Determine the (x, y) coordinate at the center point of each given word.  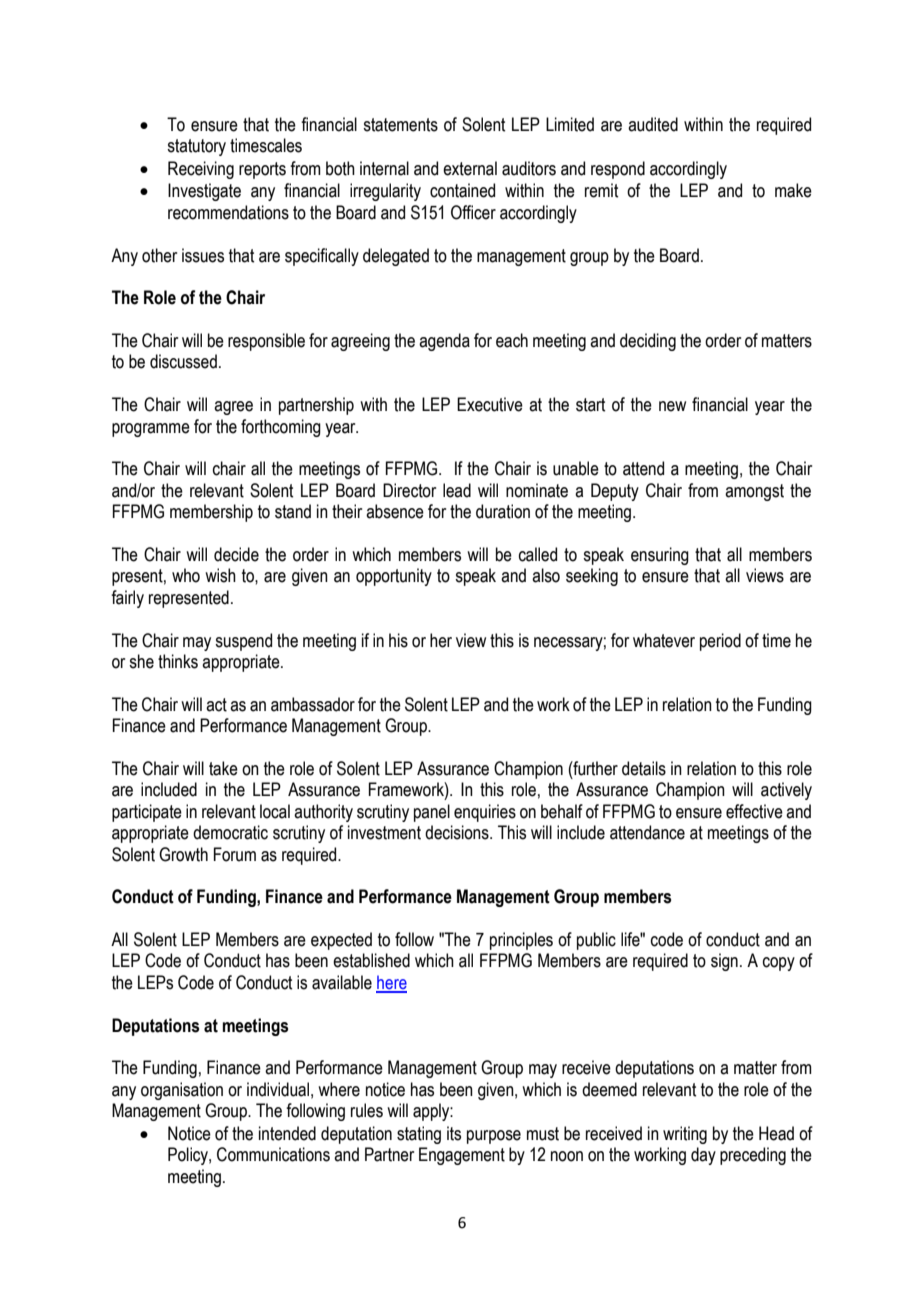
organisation (182, 1091)
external (470, 168)
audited (653, 124)
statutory (196, 147)
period (720, 642)
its (454, 1133)
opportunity (394, 577)
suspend (243, 642)
